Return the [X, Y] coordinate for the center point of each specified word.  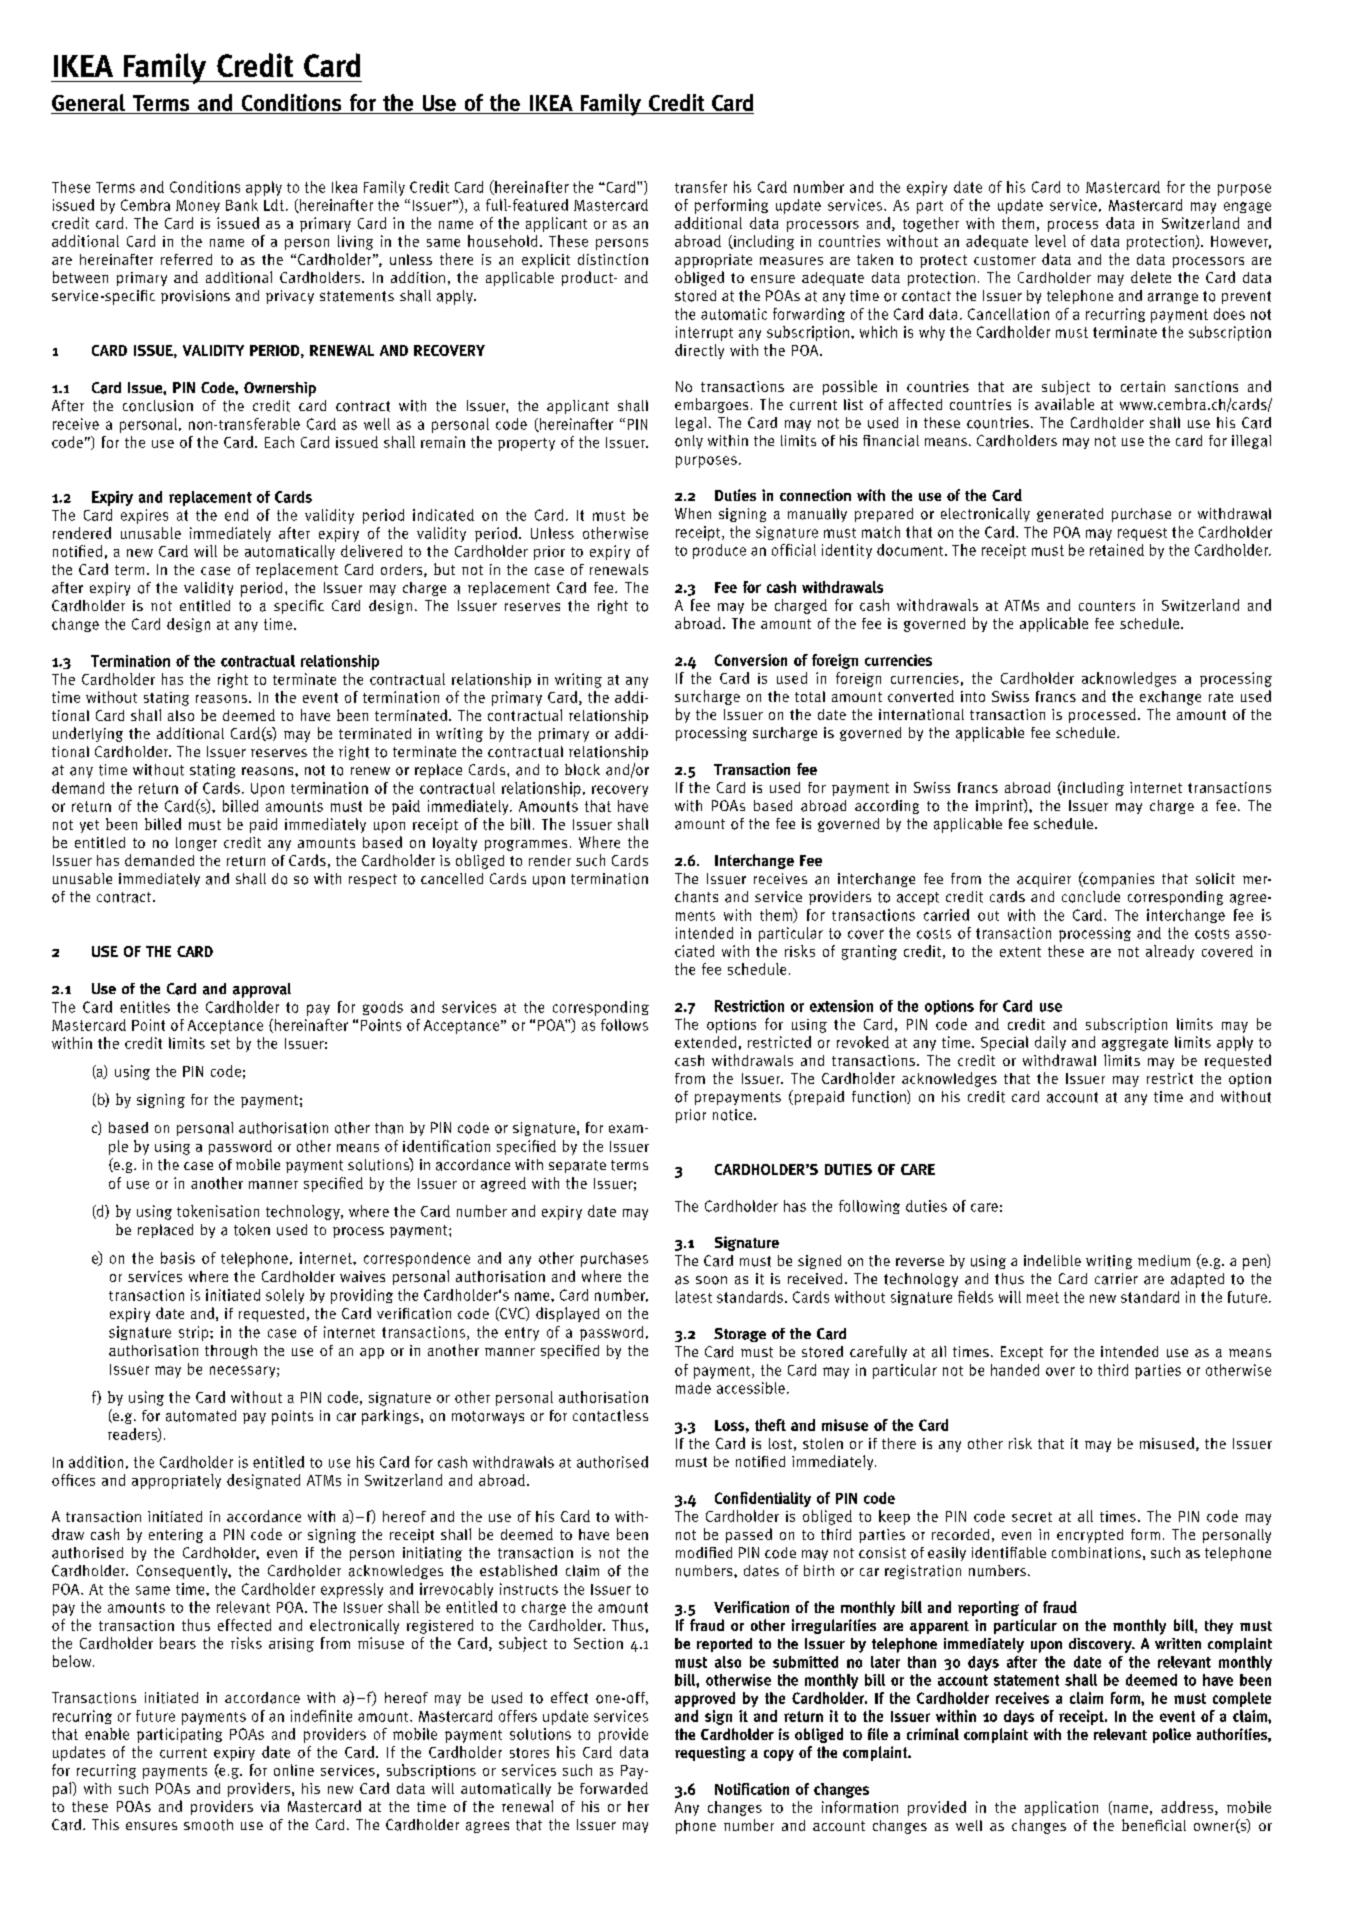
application [1061, 1808]
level [1050, 241]
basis [178, 1258]
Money [198, 206]
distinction [613, 259]
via [270, 1806]
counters [1107, 606]
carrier [1116, 1279]
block [582, 770]
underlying [88, 734]
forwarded [614, 1788]
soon [711, 1280]
